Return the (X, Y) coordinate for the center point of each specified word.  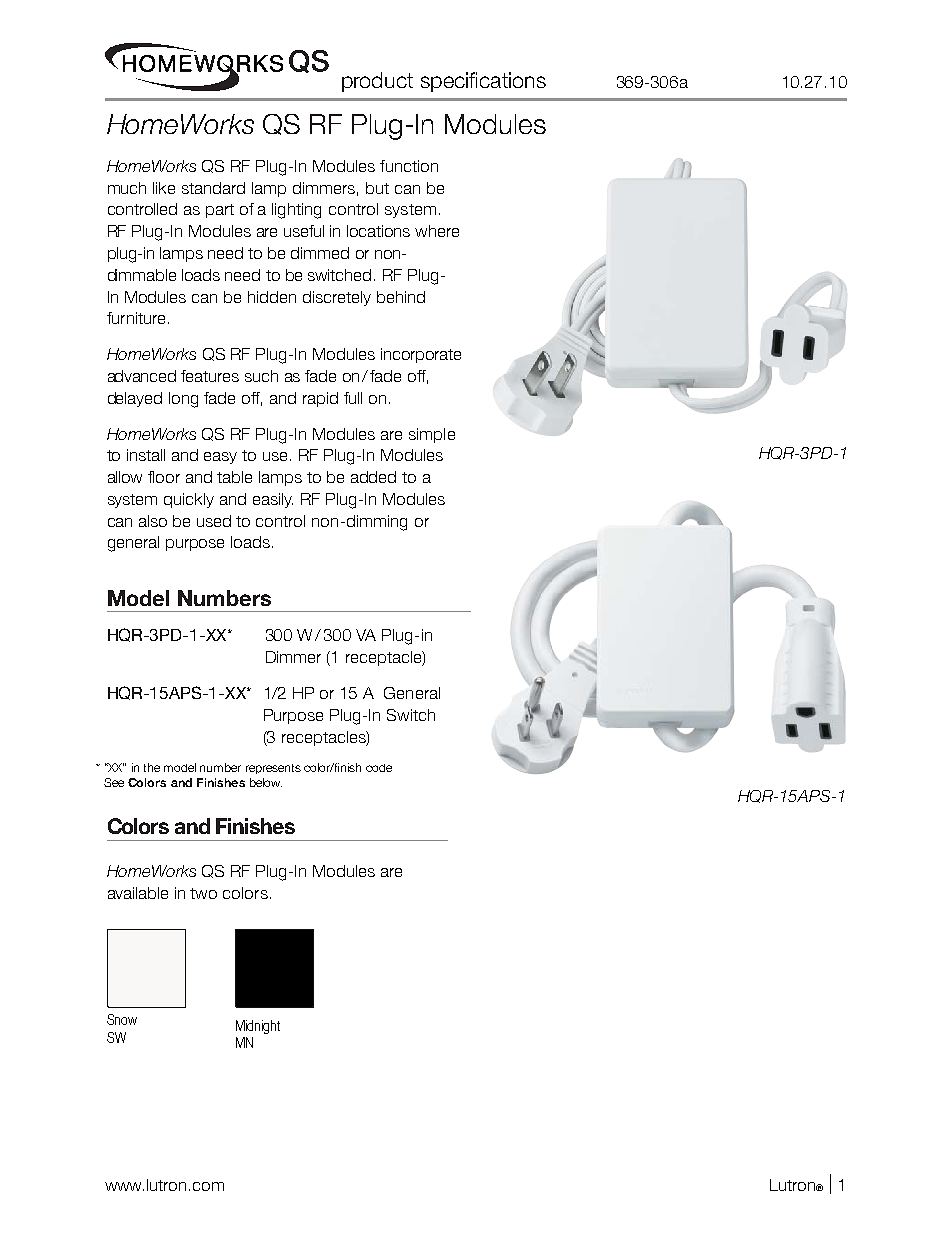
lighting (296, 211)
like (164, 188)
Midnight (258, 1027)
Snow (122, 1019)
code (379, 768)
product (377, 82)
